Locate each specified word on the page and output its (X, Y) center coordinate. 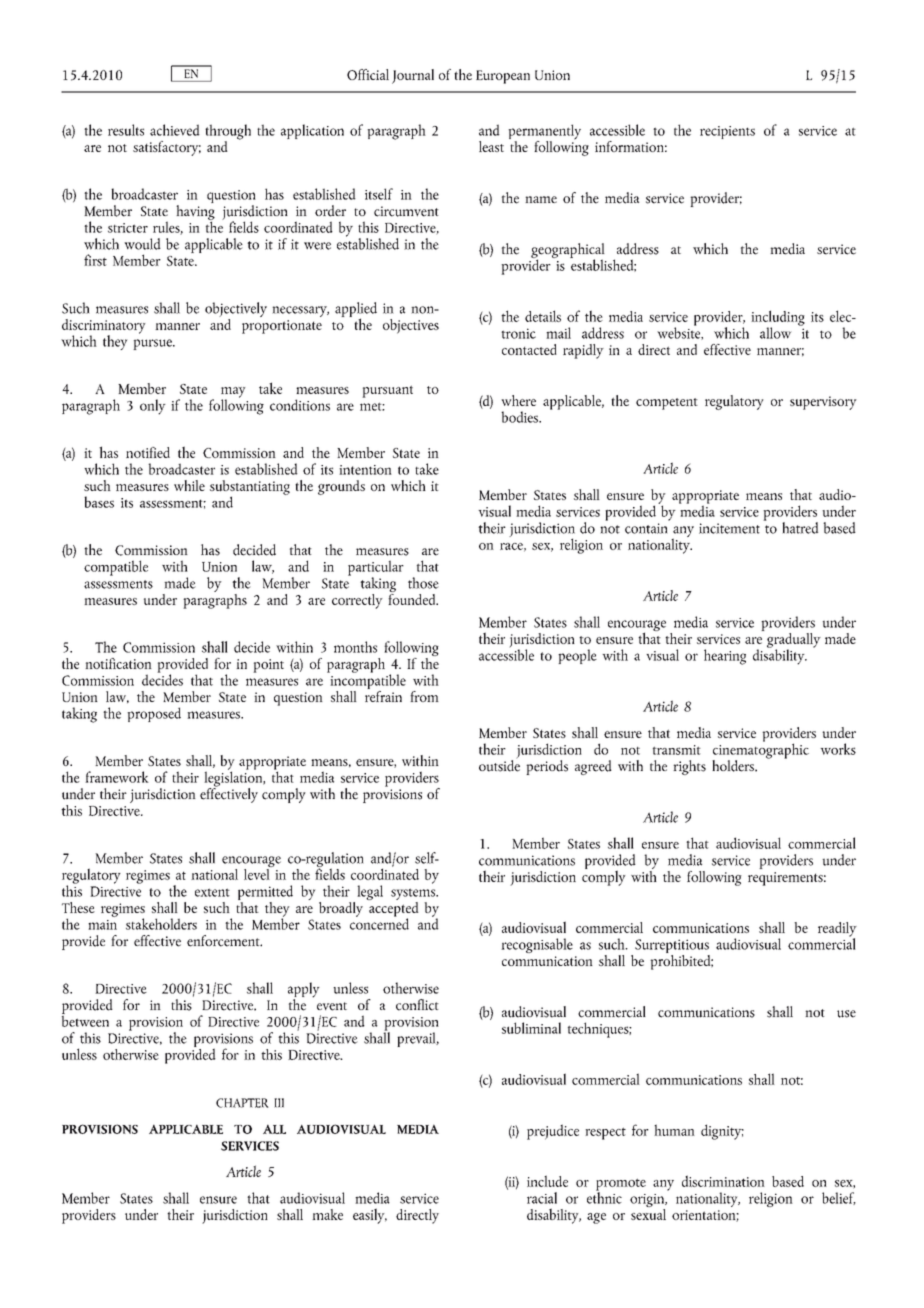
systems (414, 895)
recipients (727, 132)
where (518, 400)
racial (542, 1198)
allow (775, 333)
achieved (175, 130)
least (491, 146)
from (424, 696)
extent (212, 892)
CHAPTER (242, 1103)
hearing (725, 657)
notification (118, 663)
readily (837, 930)
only (153, 407)
